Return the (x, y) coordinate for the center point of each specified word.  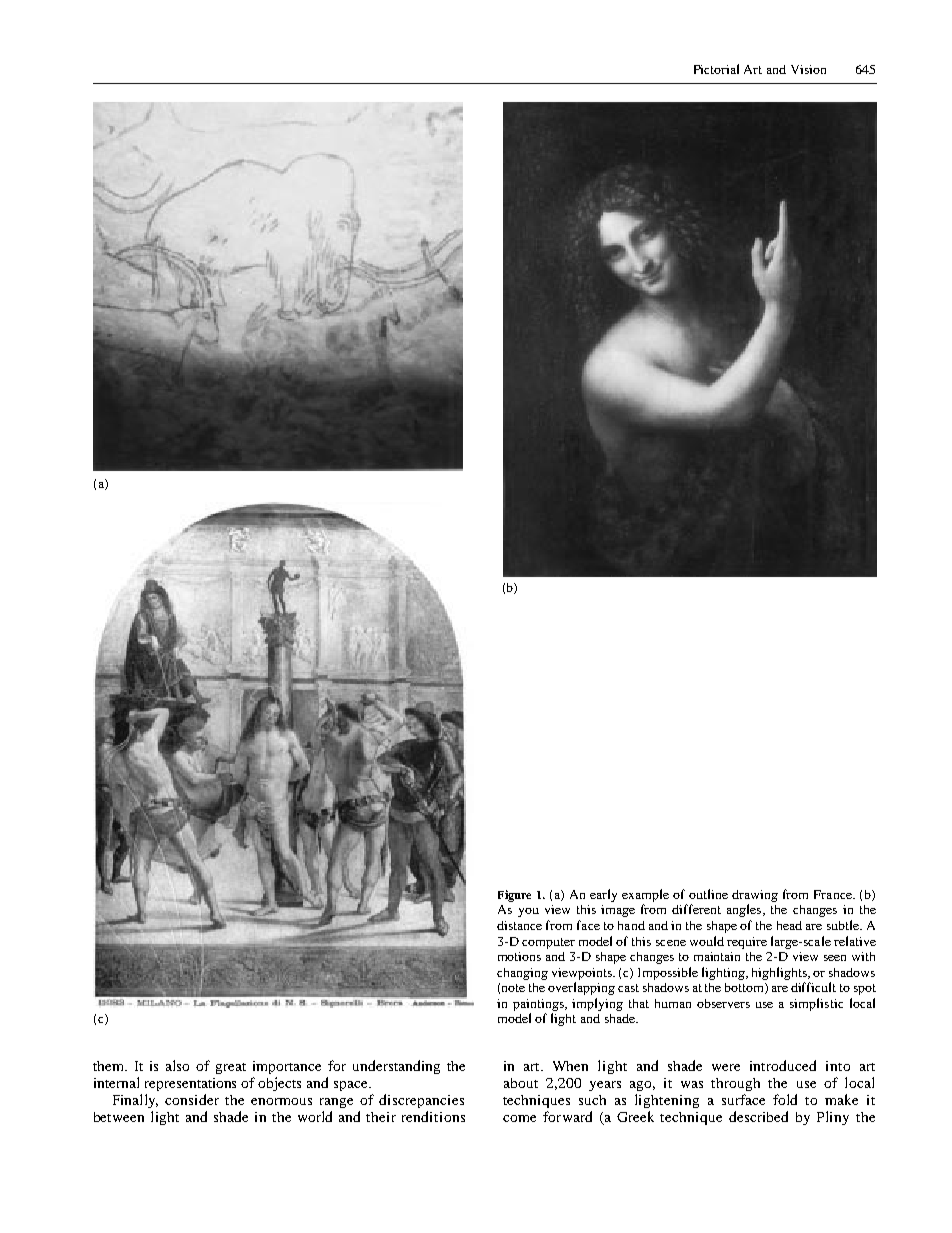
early (603, 895)
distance (519, 925)
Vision (808, 69)
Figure (514, 896)
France (834, 894)
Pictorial (716, 69)
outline (708, 894)
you (528, 912)
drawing (755, 896)
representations (190, 1084)
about (521, 1083)
